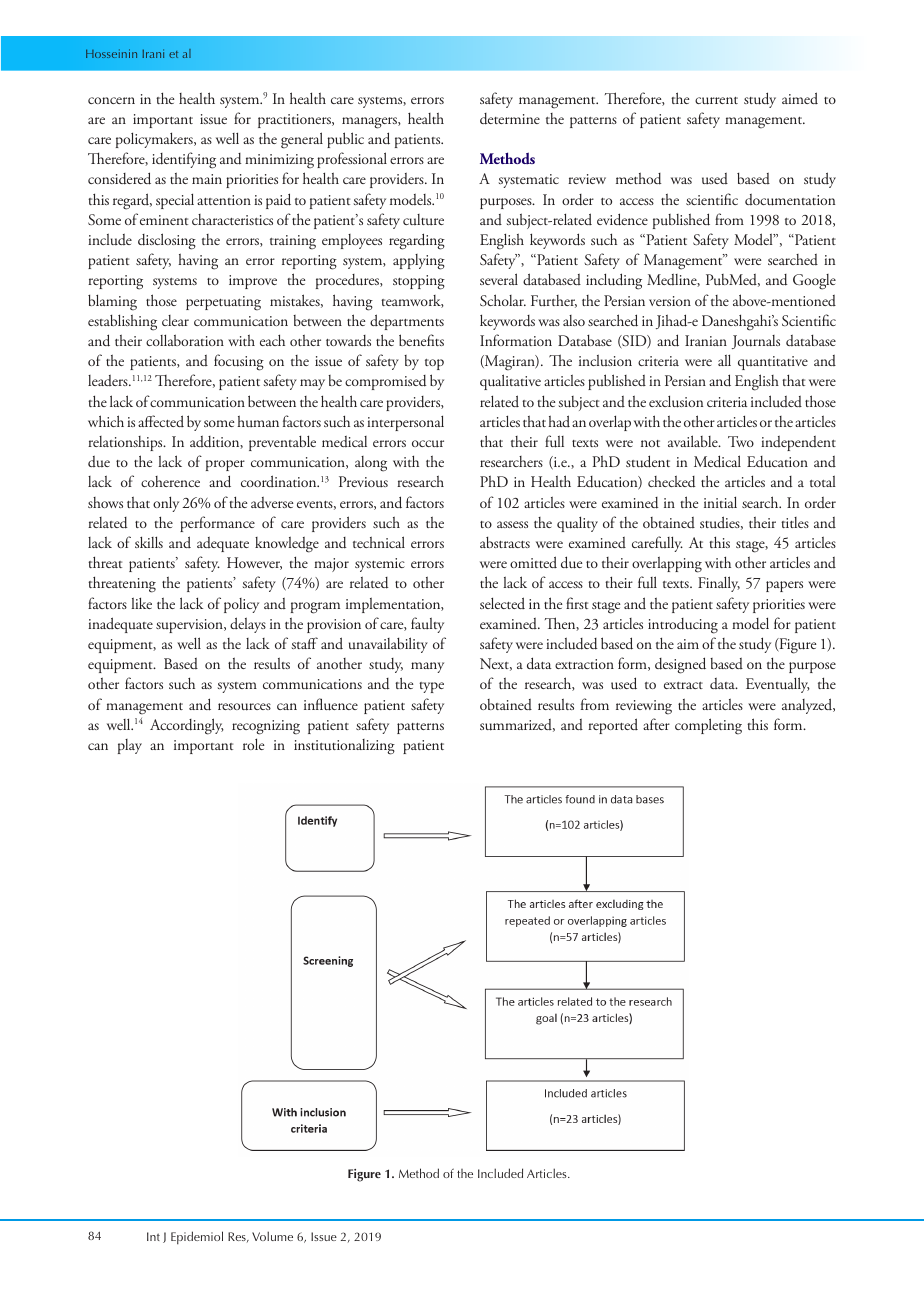 The image size is (924, 1308). Describe the element at coordinates (184, 160) in the image. I see `identifying` at that location.
